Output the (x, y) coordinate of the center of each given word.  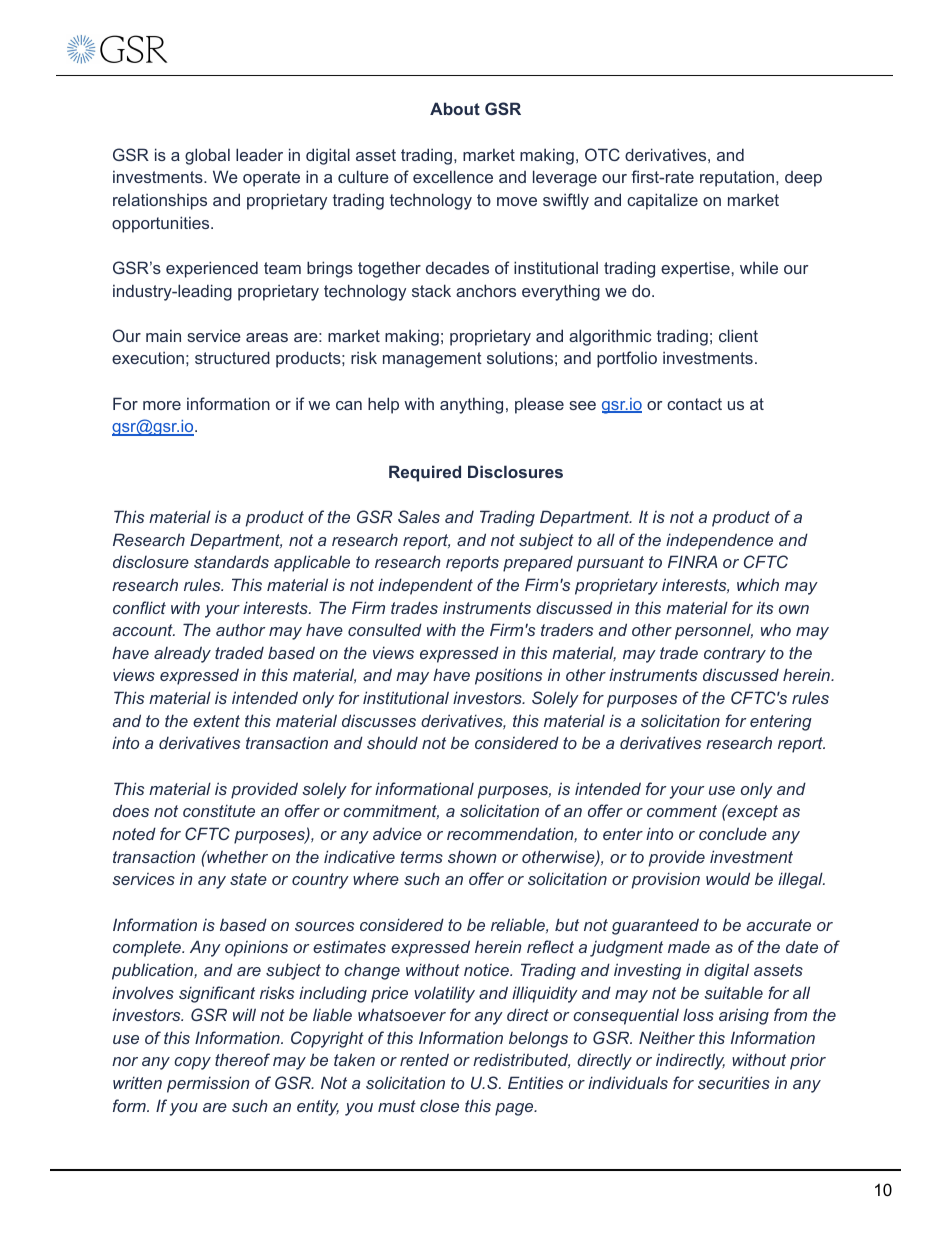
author (240, 630)
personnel (714, 632)
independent (425, 586)
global (207, 156)
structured (232, 357)
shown (472, 856)
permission (208, 1084)
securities (734, 1082)
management (432, 360)
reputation (737, 178)
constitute (219, 810)
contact (694, 404)
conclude (733, 833)
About (455, 108)
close (439, 1105)
